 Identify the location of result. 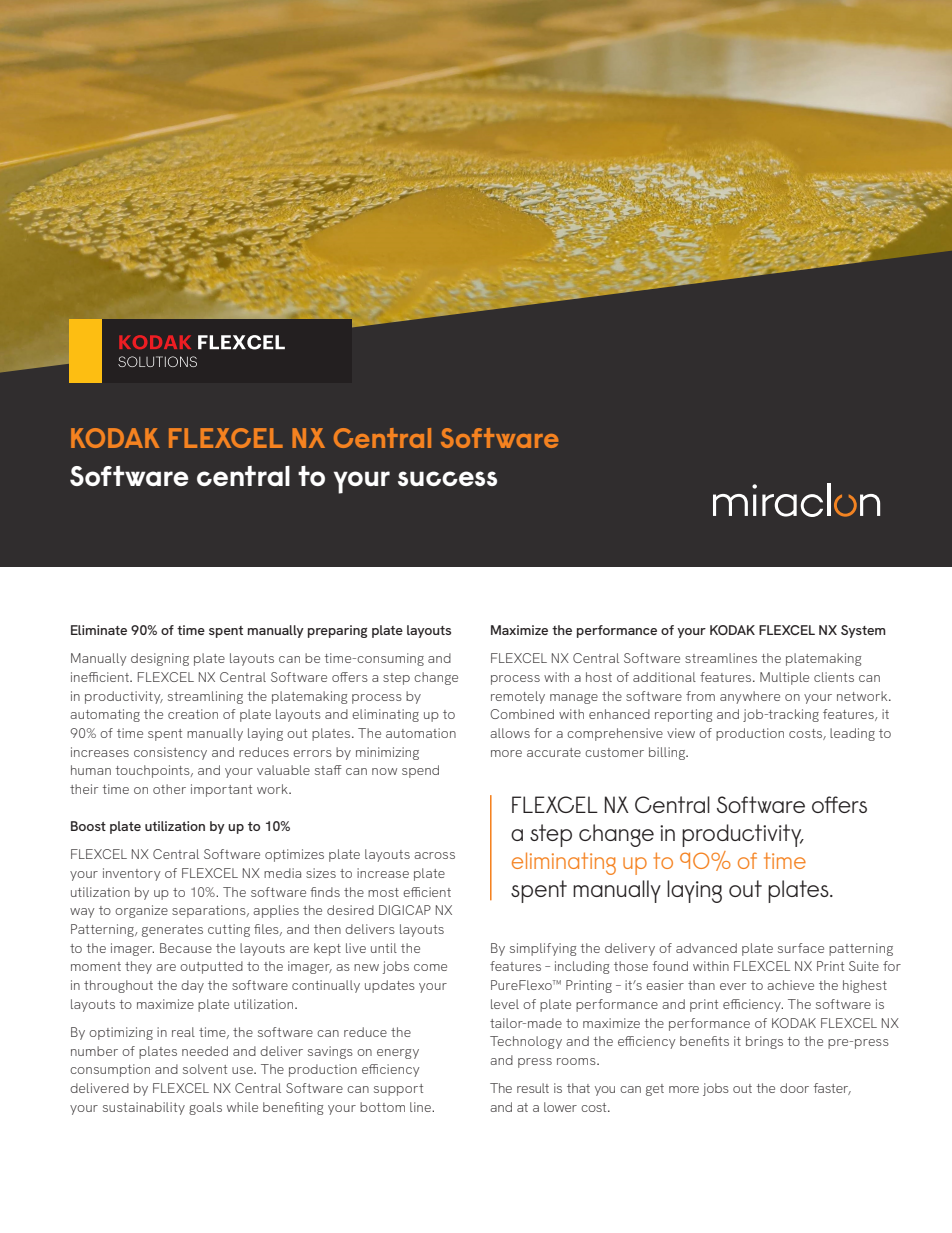
(533, 1088).
